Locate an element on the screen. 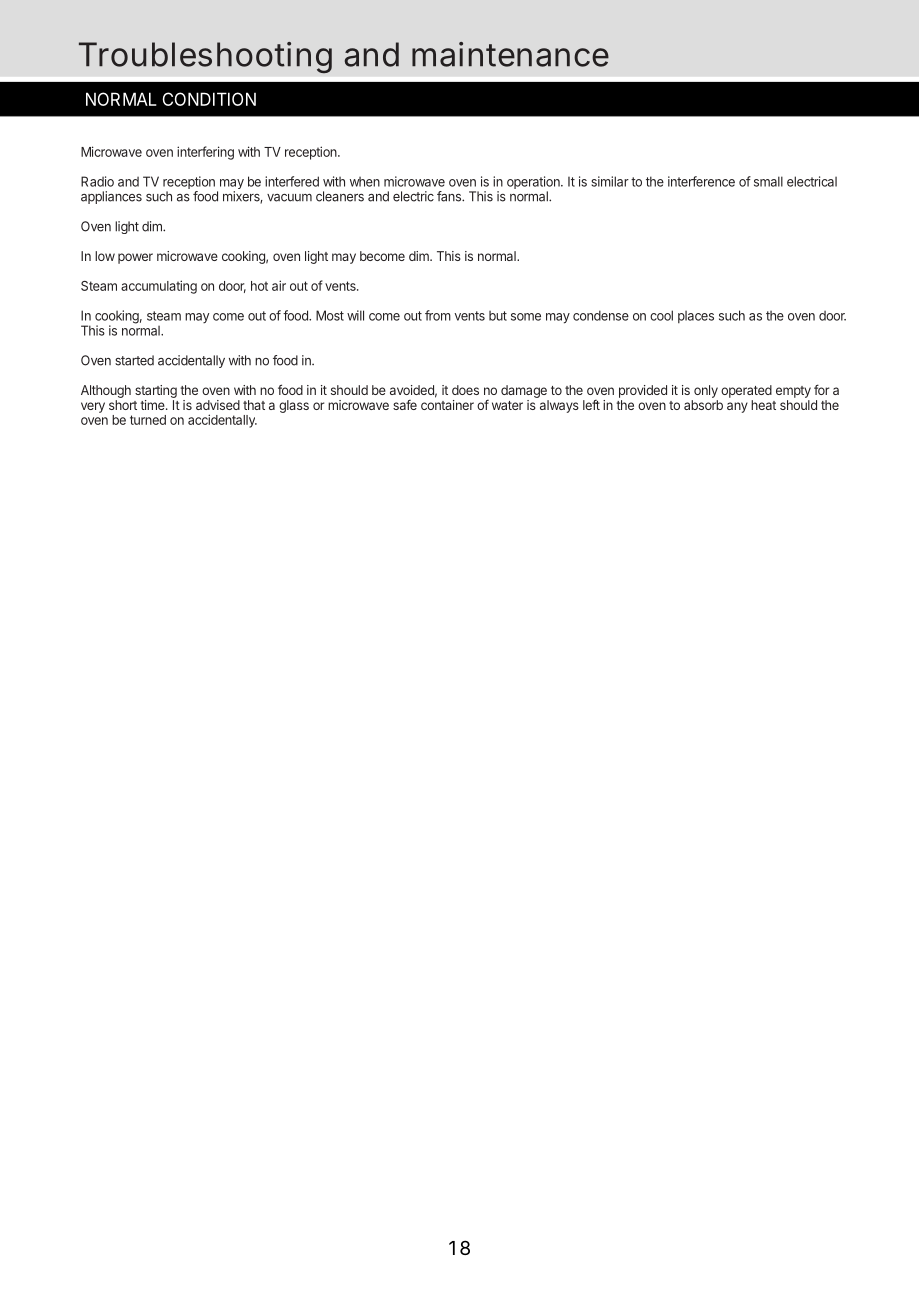  CONDITION is located at coordinates (209, 99).
